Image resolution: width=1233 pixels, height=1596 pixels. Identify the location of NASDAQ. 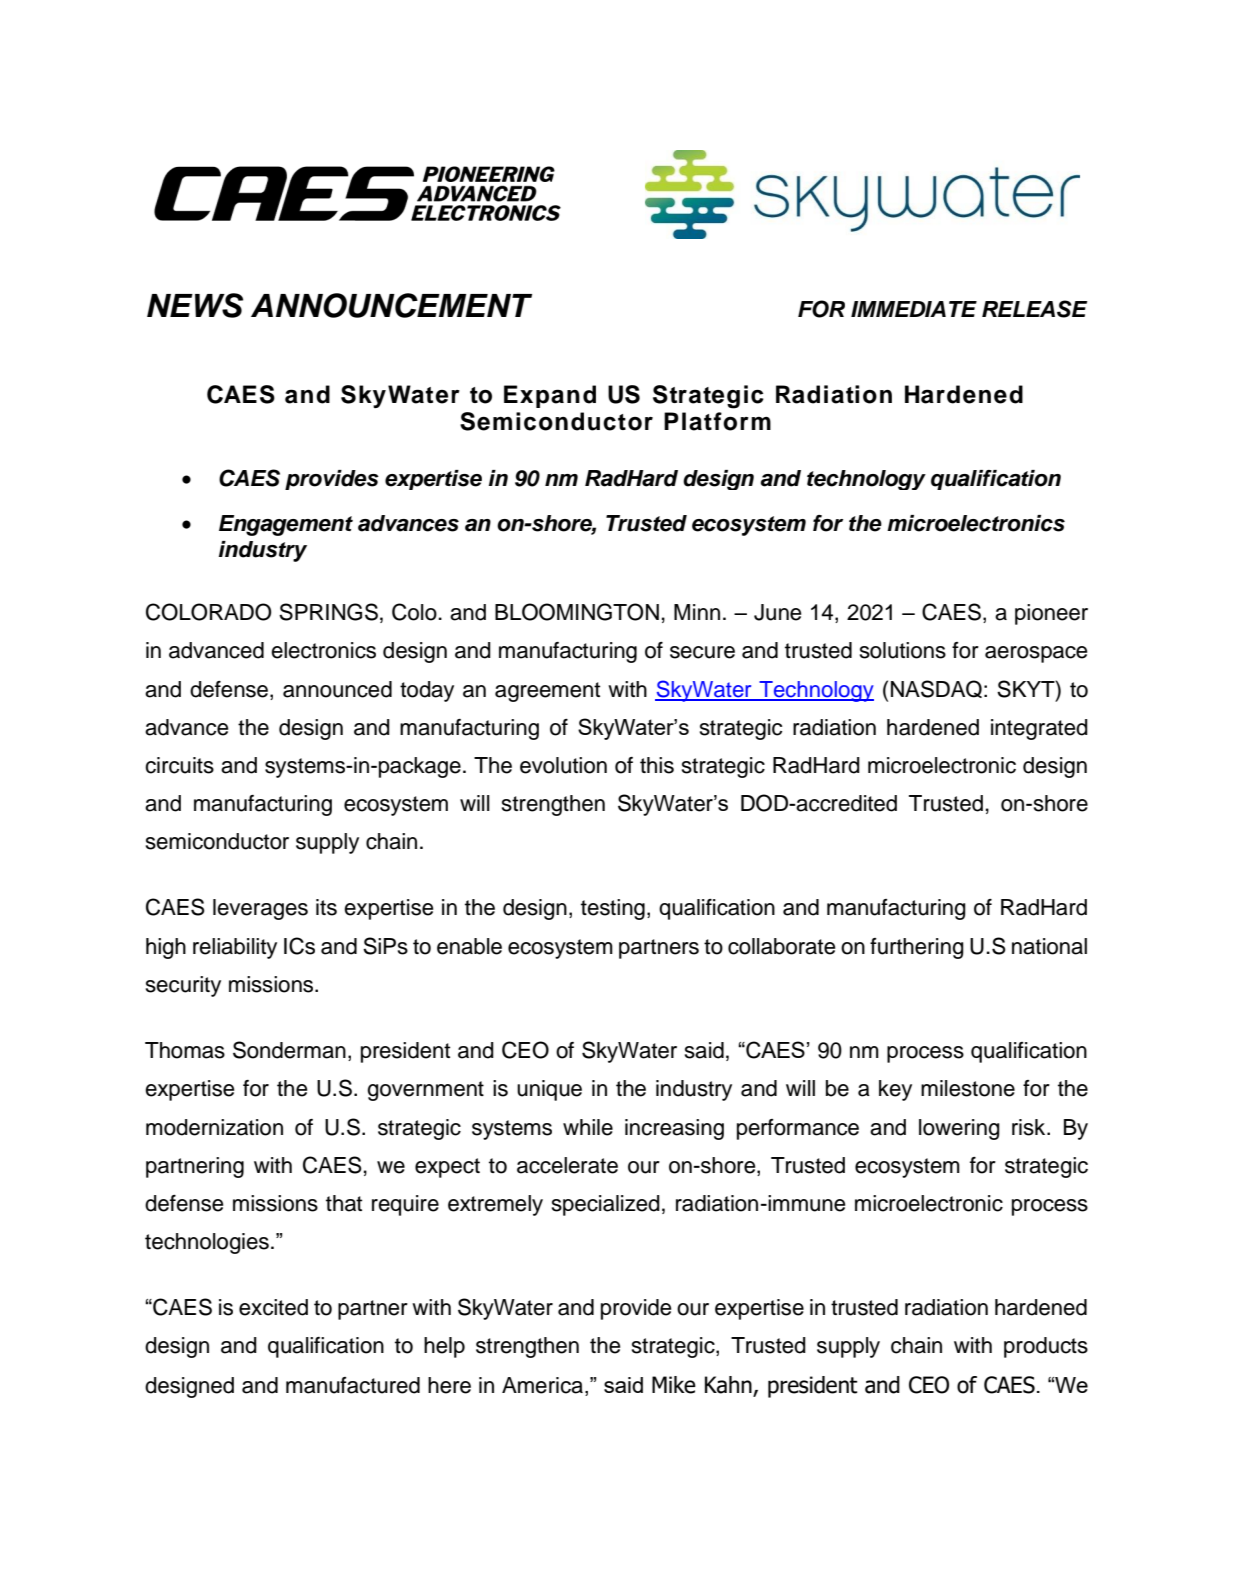
(936, 689).
